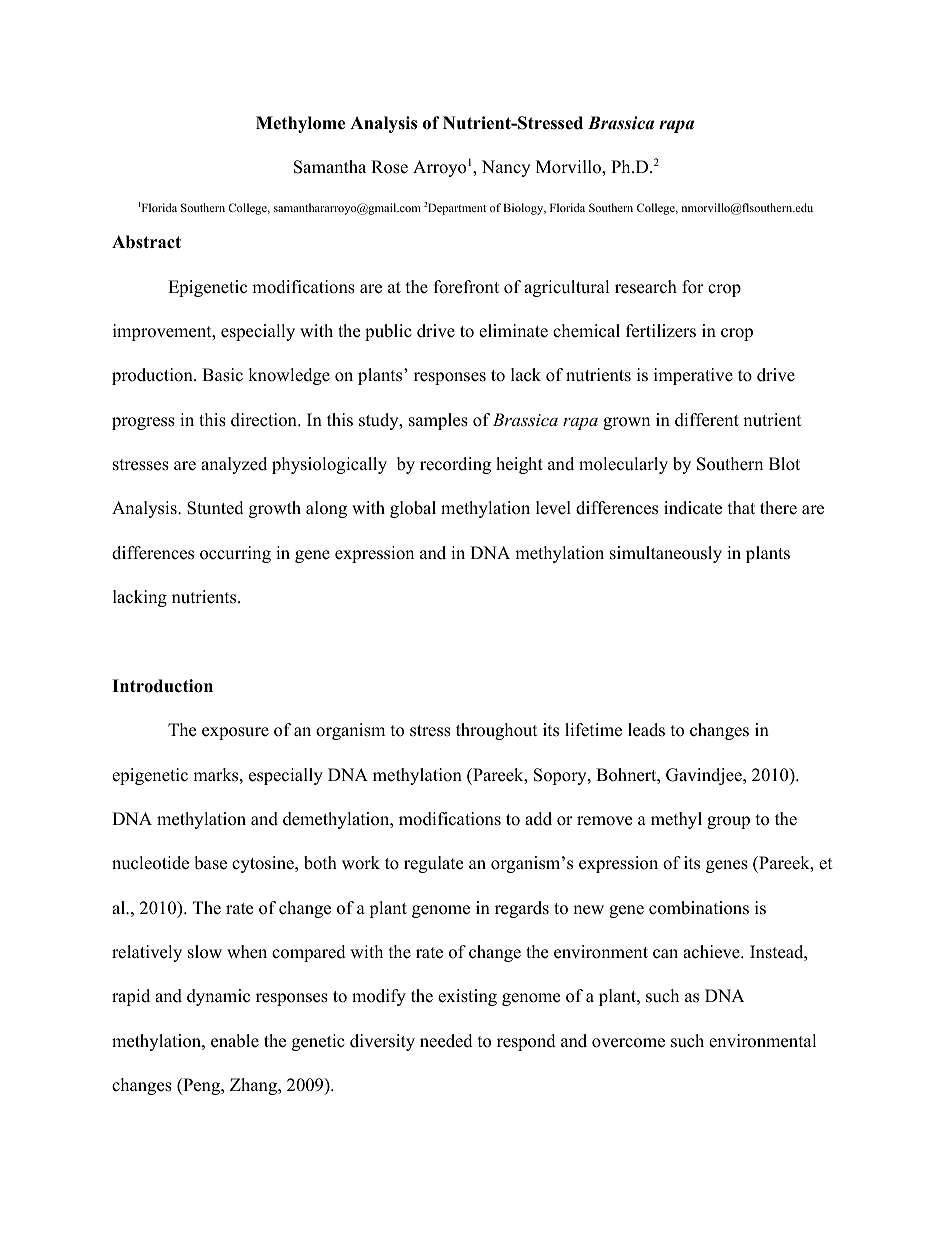  What do you see at coordinates (666, 554) in the page?
I see `simultaneously` at bounding box center [666, 554].
